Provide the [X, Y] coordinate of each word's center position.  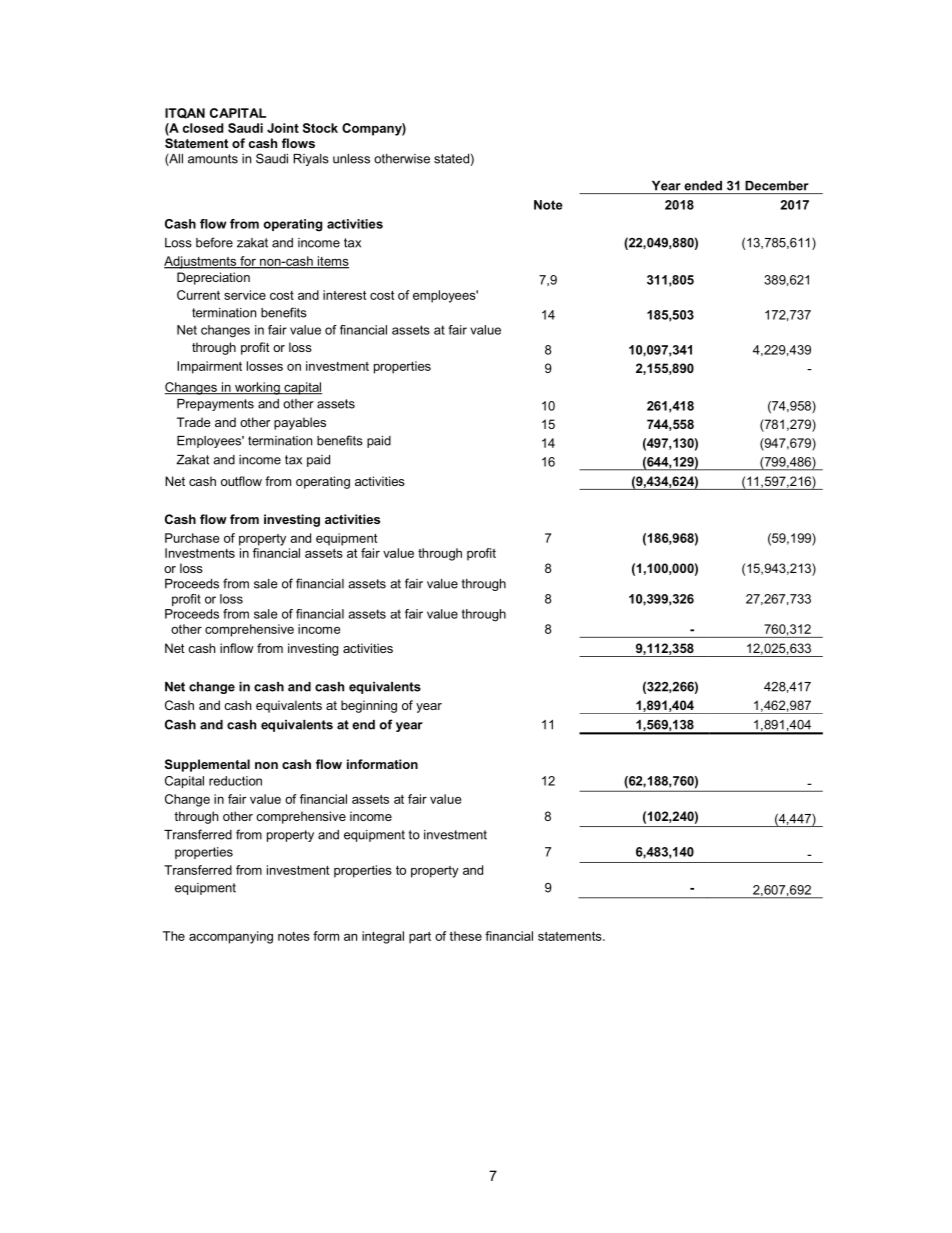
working [257, 388]
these [465, 936]
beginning [369, 706]
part [420, 938]
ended [703, 186]
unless [351, 159]
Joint [283, 128]
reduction [235, 781]
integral [383, 937]
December [776, 186]
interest [344, 295]
